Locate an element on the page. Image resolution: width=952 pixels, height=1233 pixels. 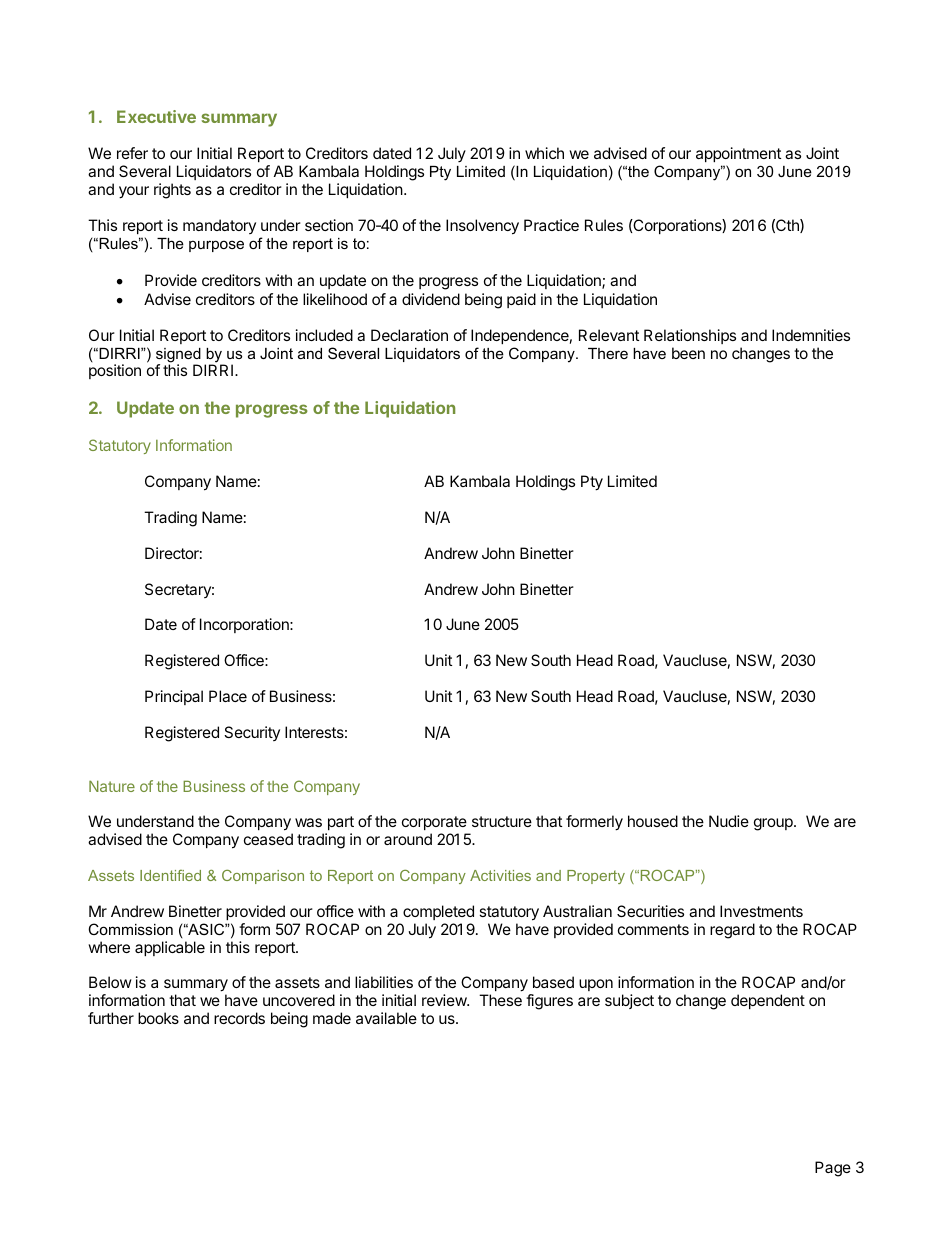
Principal is located at coordinates (174, 697).
